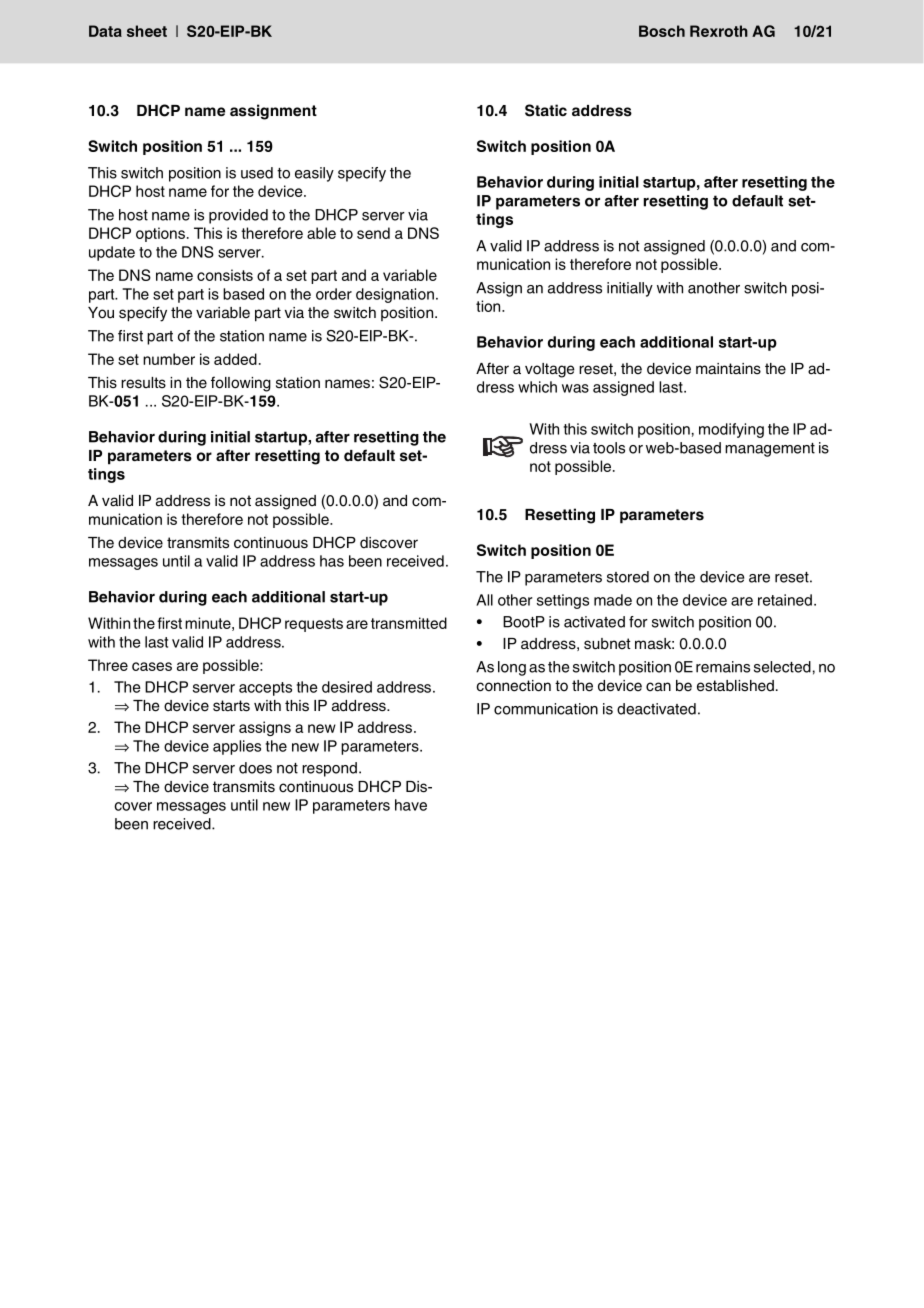 The height and width of the screenshot is (1308, 924). Describe the element at coordinates (409, 623) in the screenshot. I see `transmitted` at that location.
